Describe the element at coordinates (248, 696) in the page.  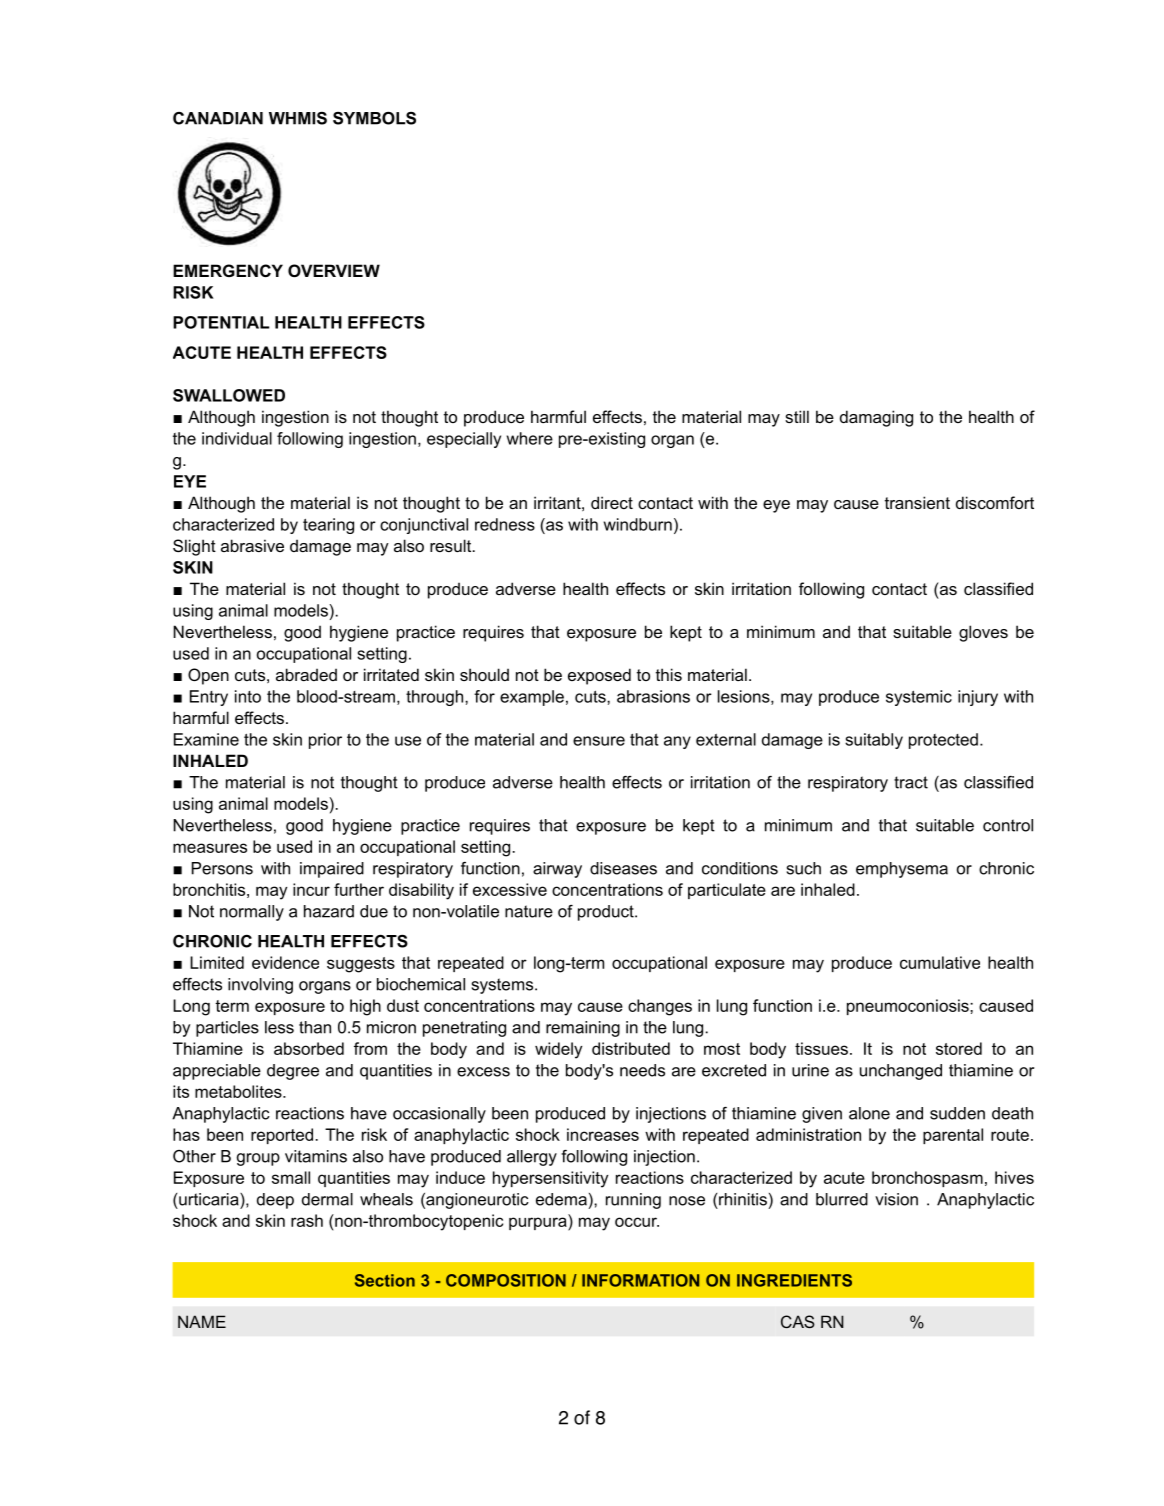
I see `into` at that location.
